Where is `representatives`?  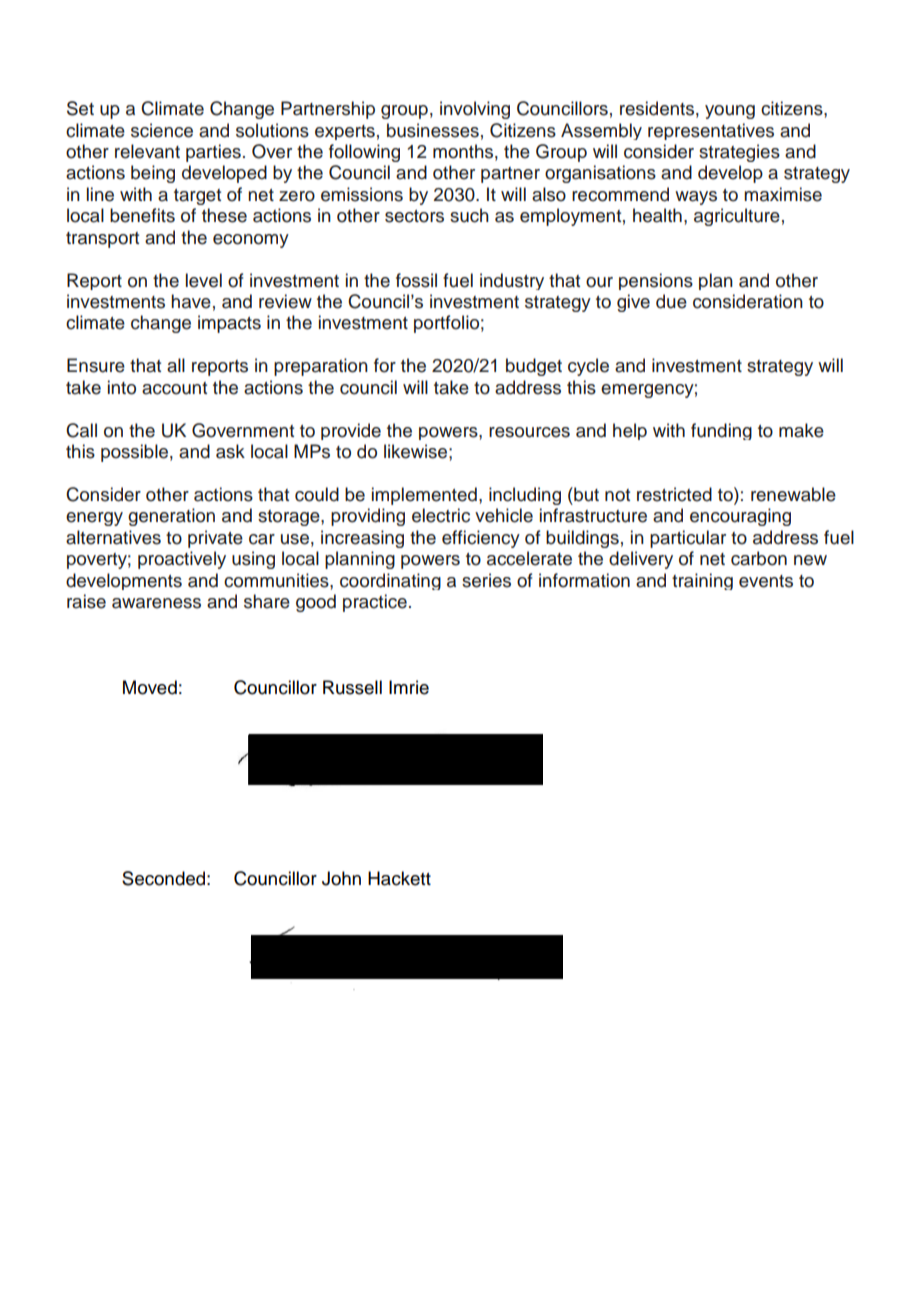 representatives is located at coordinates (711, 131).
